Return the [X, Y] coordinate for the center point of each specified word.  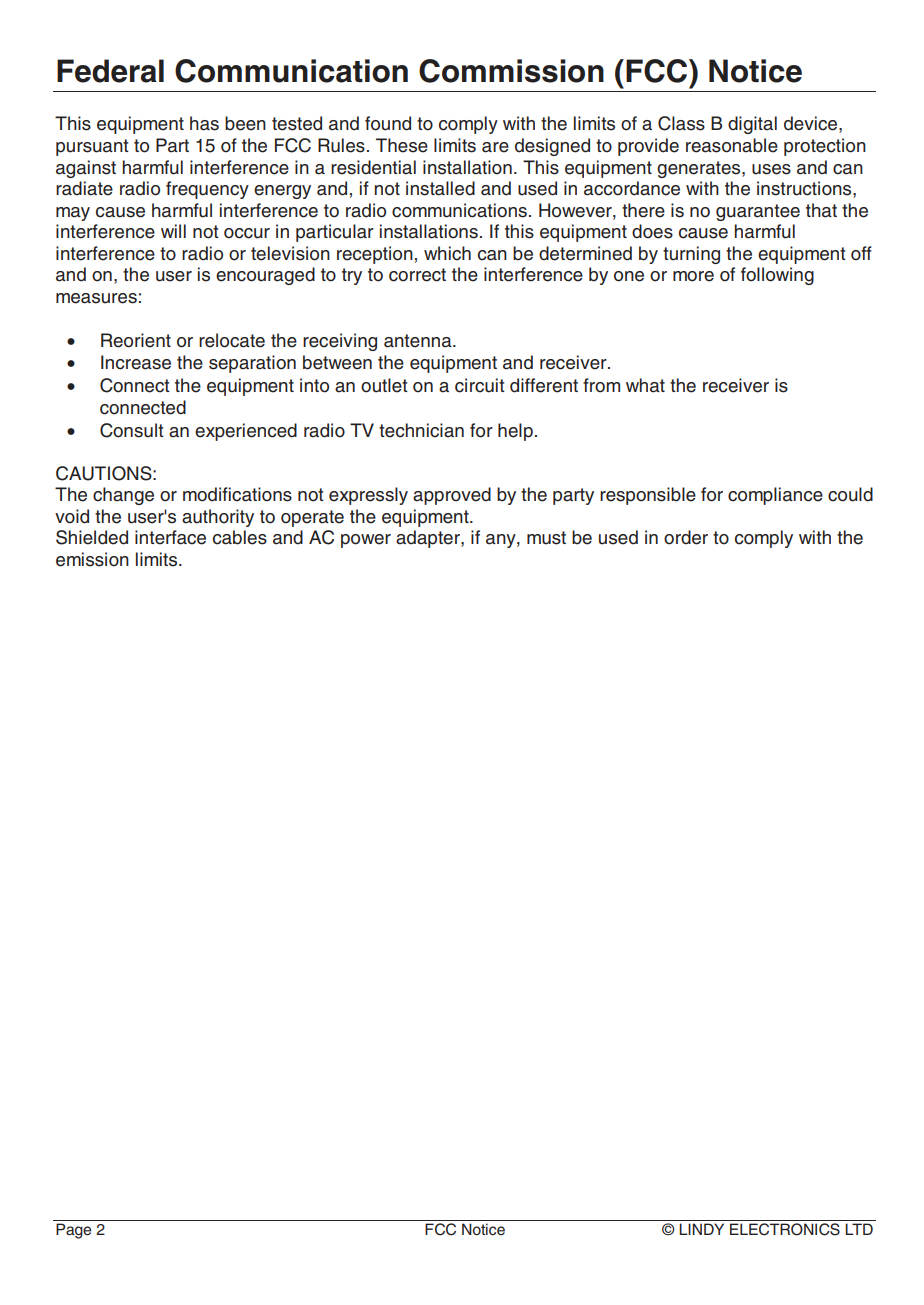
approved [452, 496]
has [204, 123]
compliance [775, 496]
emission [92, 559]
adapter [429, 539]
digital [752, 125]
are [495, 147]
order [686, 537]
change [123, 496]
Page [73, 1231]
